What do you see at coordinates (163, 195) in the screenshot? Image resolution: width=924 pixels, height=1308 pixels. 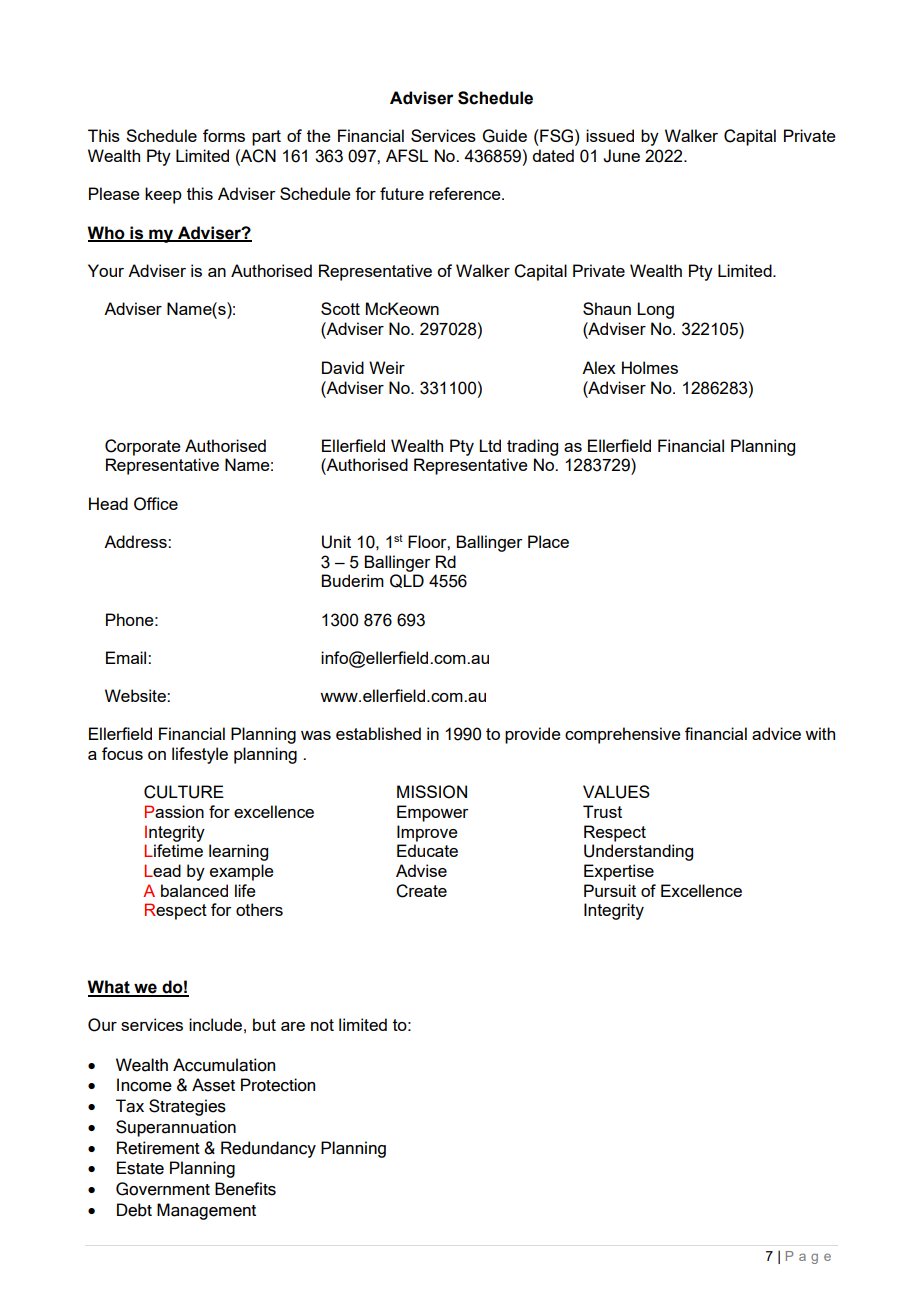 I see `keep` at bounding box center [163, 195].
